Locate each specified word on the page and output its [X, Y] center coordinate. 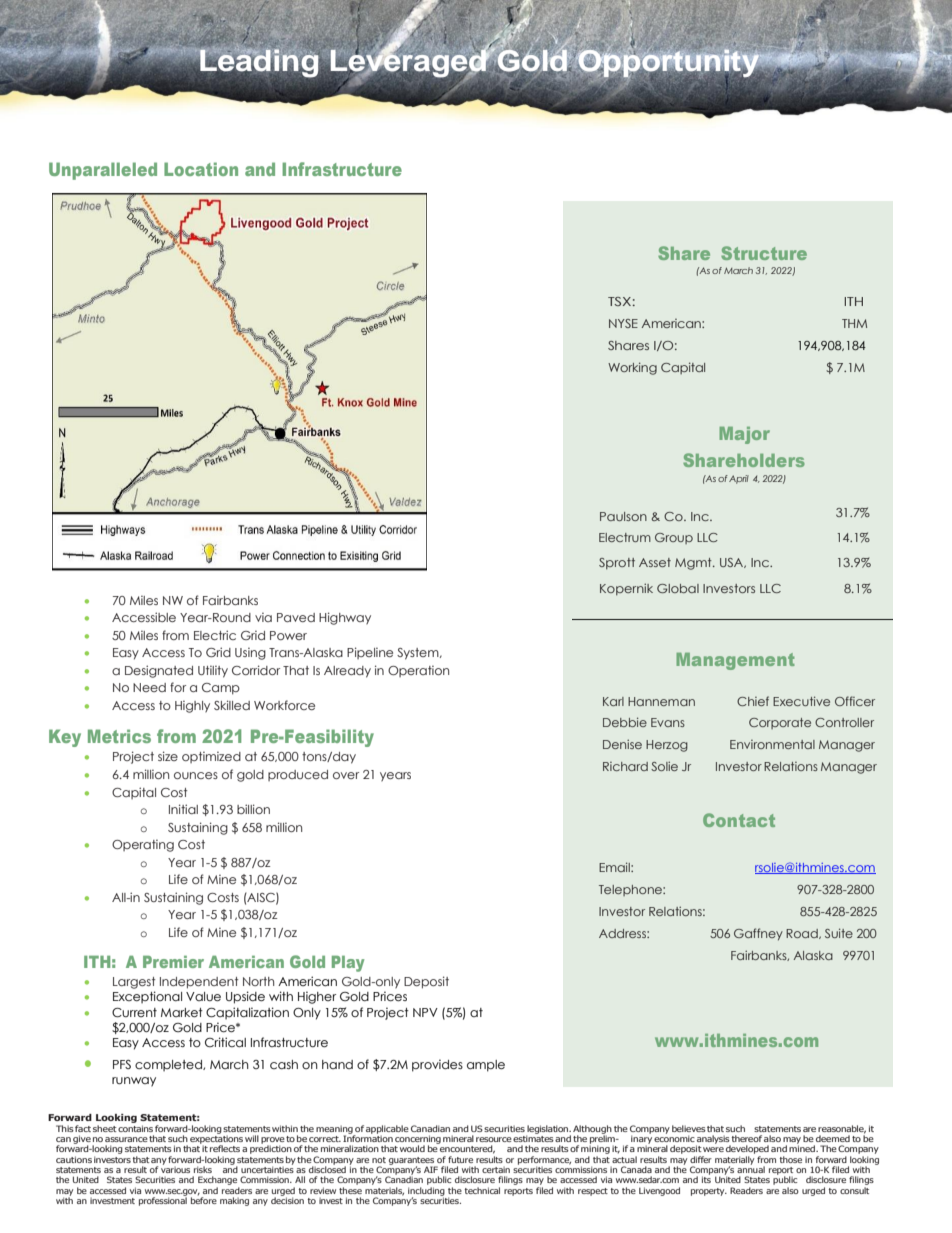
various [175, 1168]
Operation [418, 671]
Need [149, 687]
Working [632, 368]
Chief [753, 701]
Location [201, 169]
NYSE [623, 323]
